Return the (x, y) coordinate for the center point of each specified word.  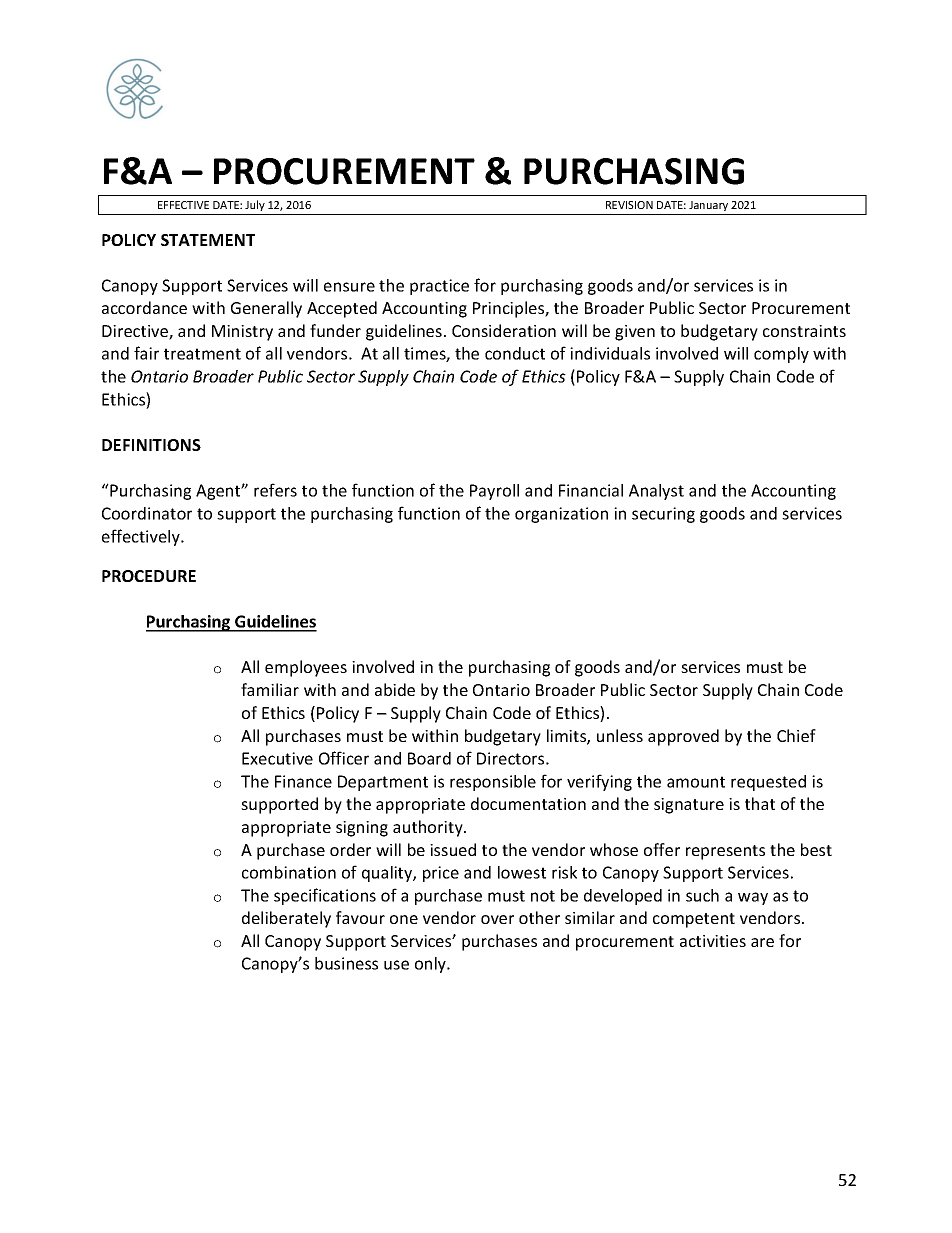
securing (663, 515)
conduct (515, 353)
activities (713, 941)
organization (561, 515)
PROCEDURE (149, 576)
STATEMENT (208, 240)
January (708, 206)
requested (768, 783)
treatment (202, 354)
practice (439, 287)
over (497, 919)
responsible (493, 783)
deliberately (286, 919)
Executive (277, 758)
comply (781, 355)
